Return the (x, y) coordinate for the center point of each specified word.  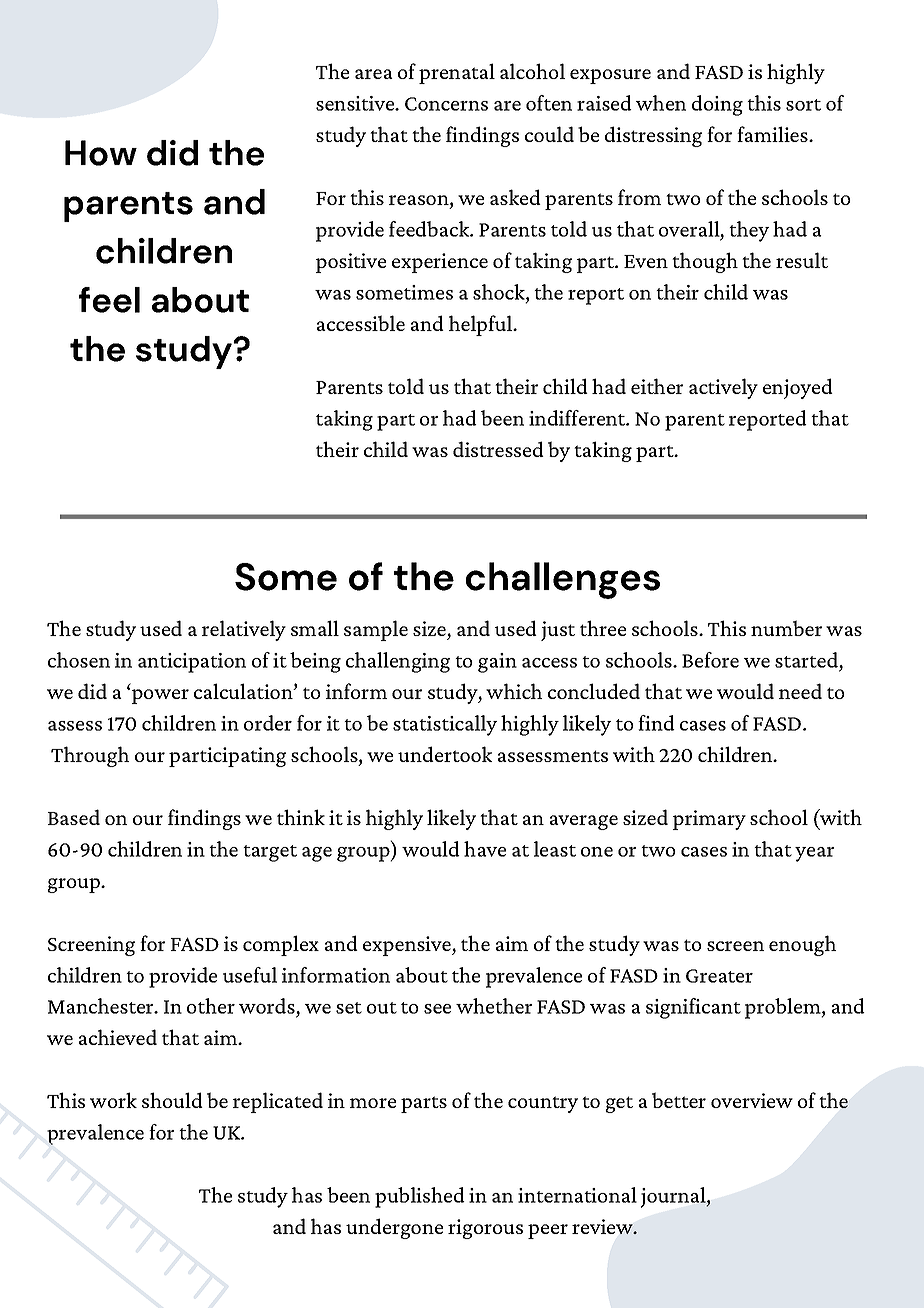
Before (710, 660)
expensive (408, 946)
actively (723, 388)
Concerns (446, 104)
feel (109, 300)
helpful (481, 325)
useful (250, 975)
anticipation (192, 663)
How (101, 153)
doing (717, 105)
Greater (719, 976)
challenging (398, 662)
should (172, 1100)
